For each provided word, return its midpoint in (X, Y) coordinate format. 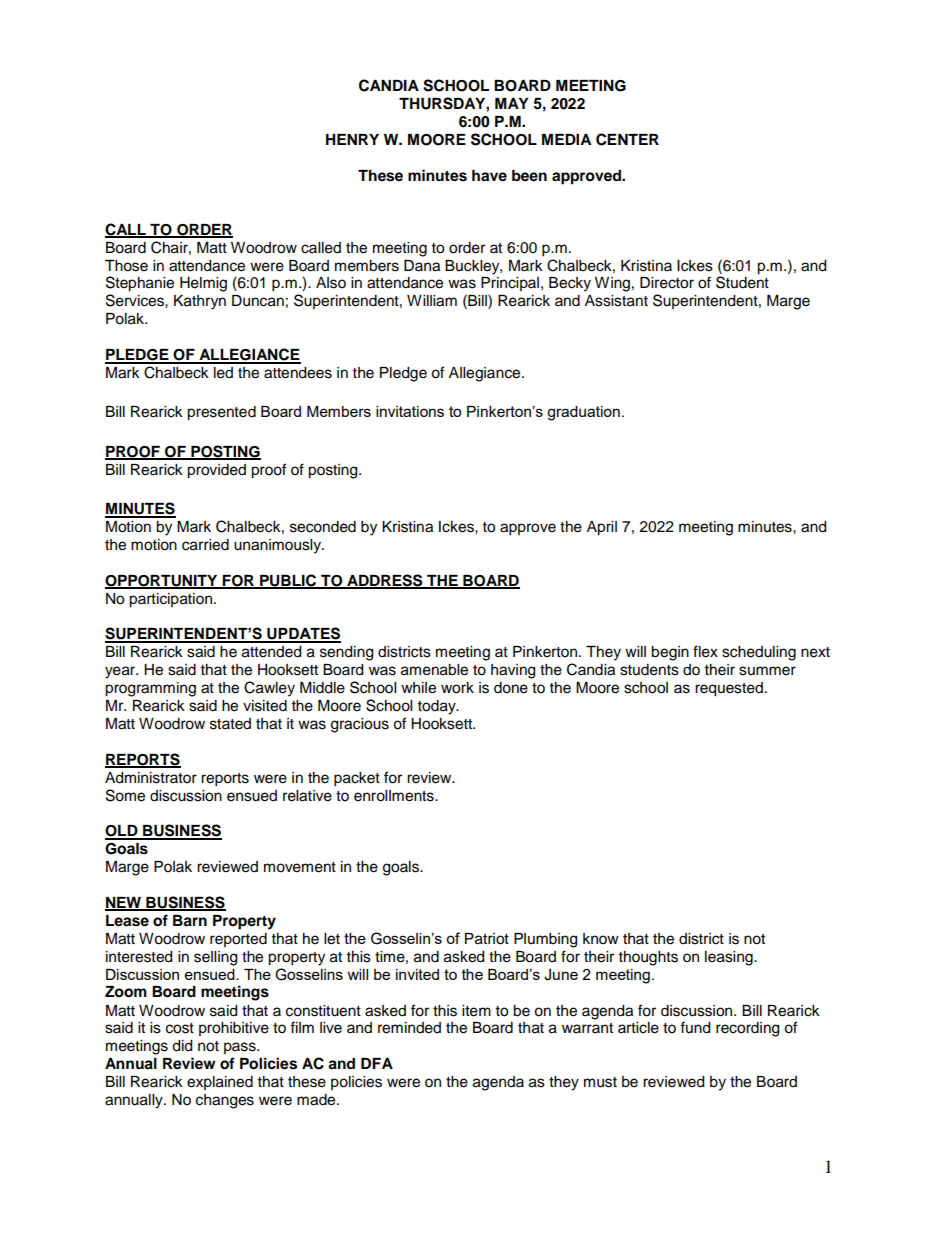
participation (170, 600)
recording (747, 1029)
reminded (409, 1028)
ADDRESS (385, 581)
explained (220, 1083)
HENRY (352, 139)
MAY (512, 103)
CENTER (627, 139)
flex (705, 651)
